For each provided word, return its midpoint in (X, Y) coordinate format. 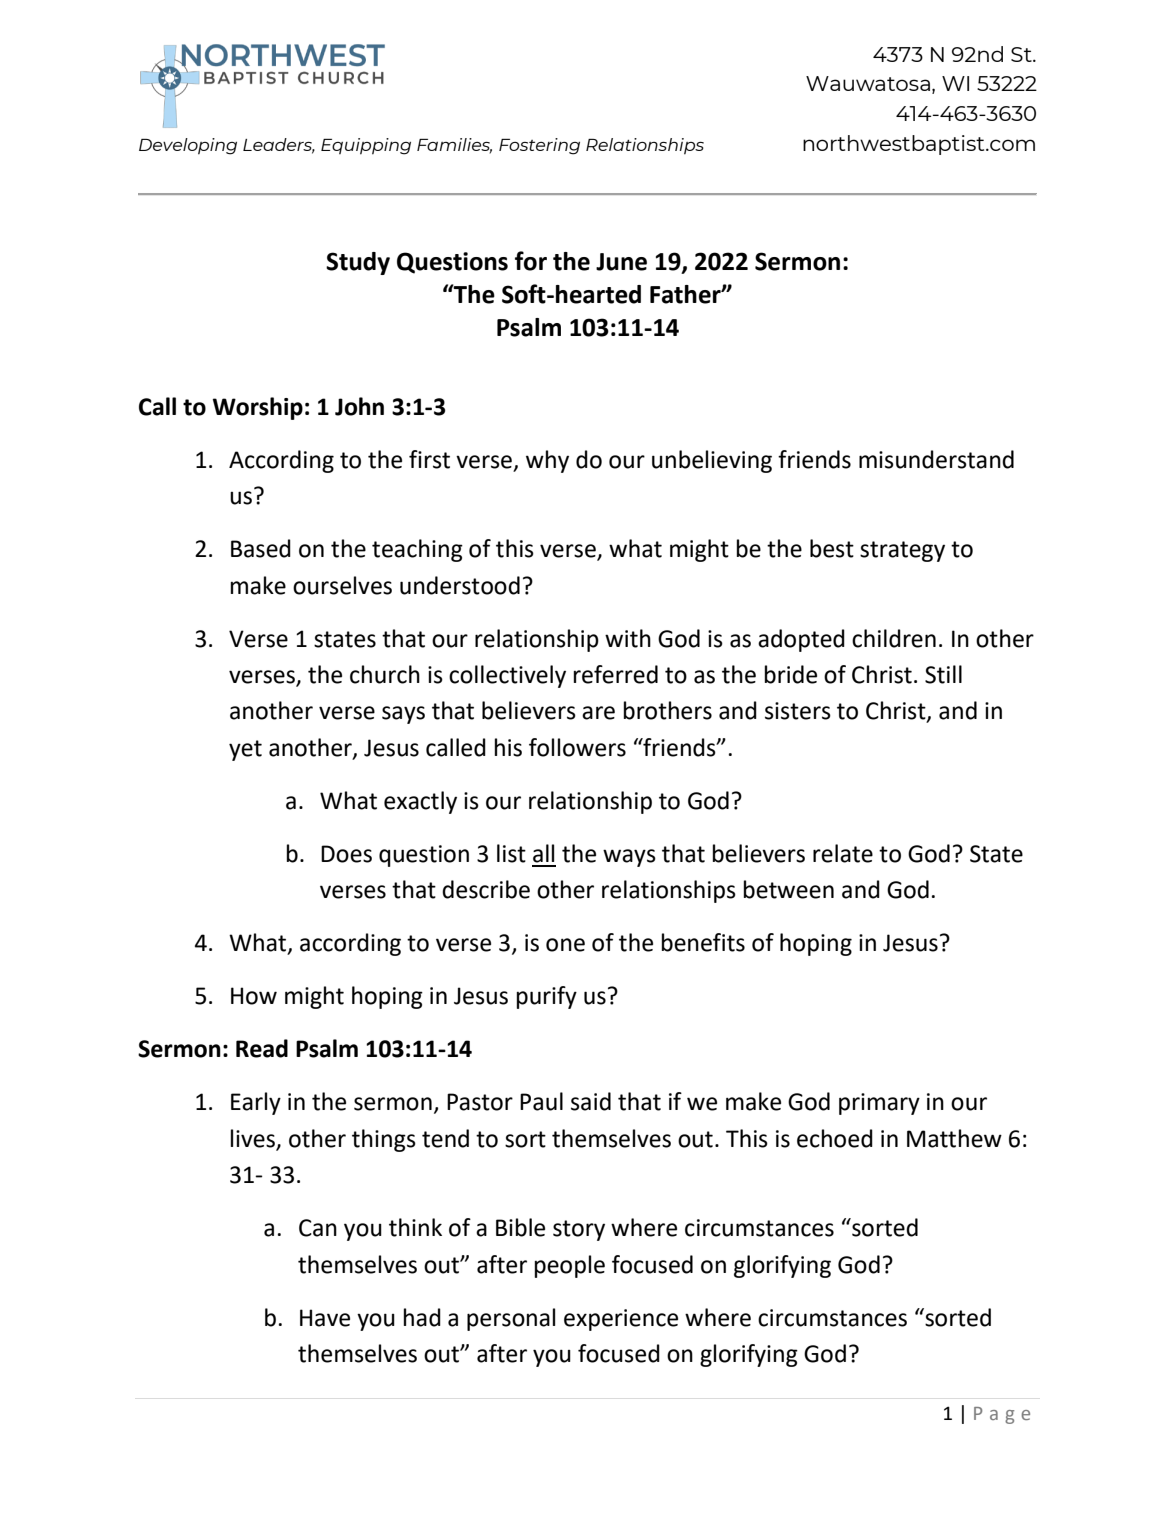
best (832, 548)
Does (346, 854)
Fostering (539, 146)
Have (325, 1318)
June (621, 262)
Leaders (279, 145)
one (565, 945)
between (789, 889)
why (547, 461)
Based (261, 548)
